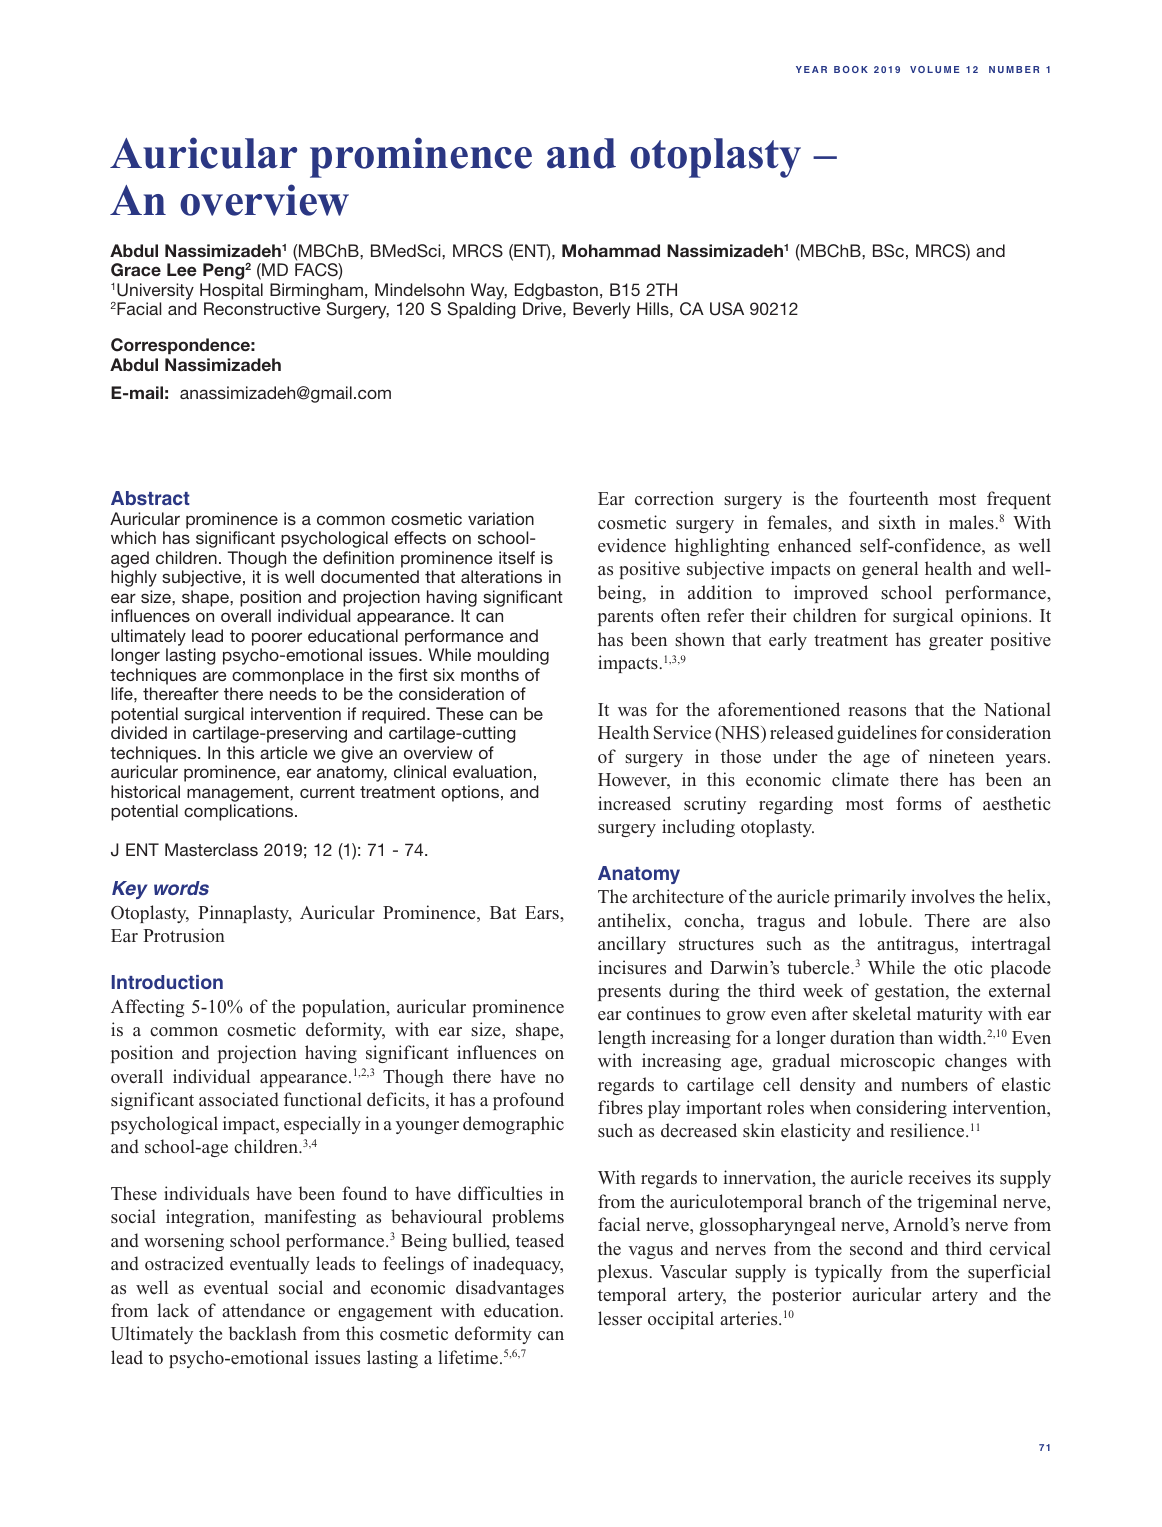  Describe the element at coordinates (620, 1318) in the screenshot. I see `lesser` at that location.
